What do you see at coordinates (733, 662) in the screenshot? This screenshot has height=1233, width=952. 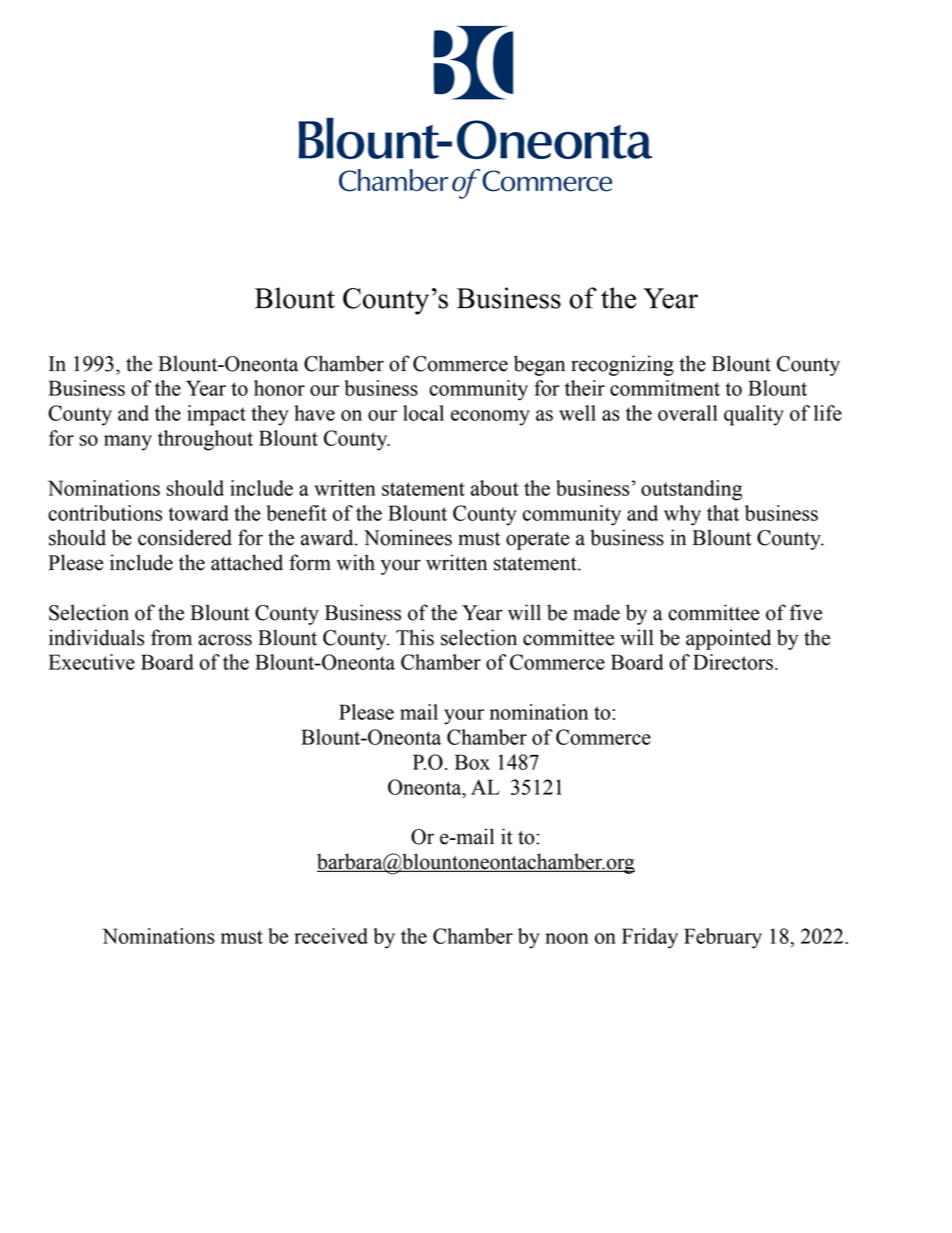 I see `Directors` at bounding box center [733, 662].
